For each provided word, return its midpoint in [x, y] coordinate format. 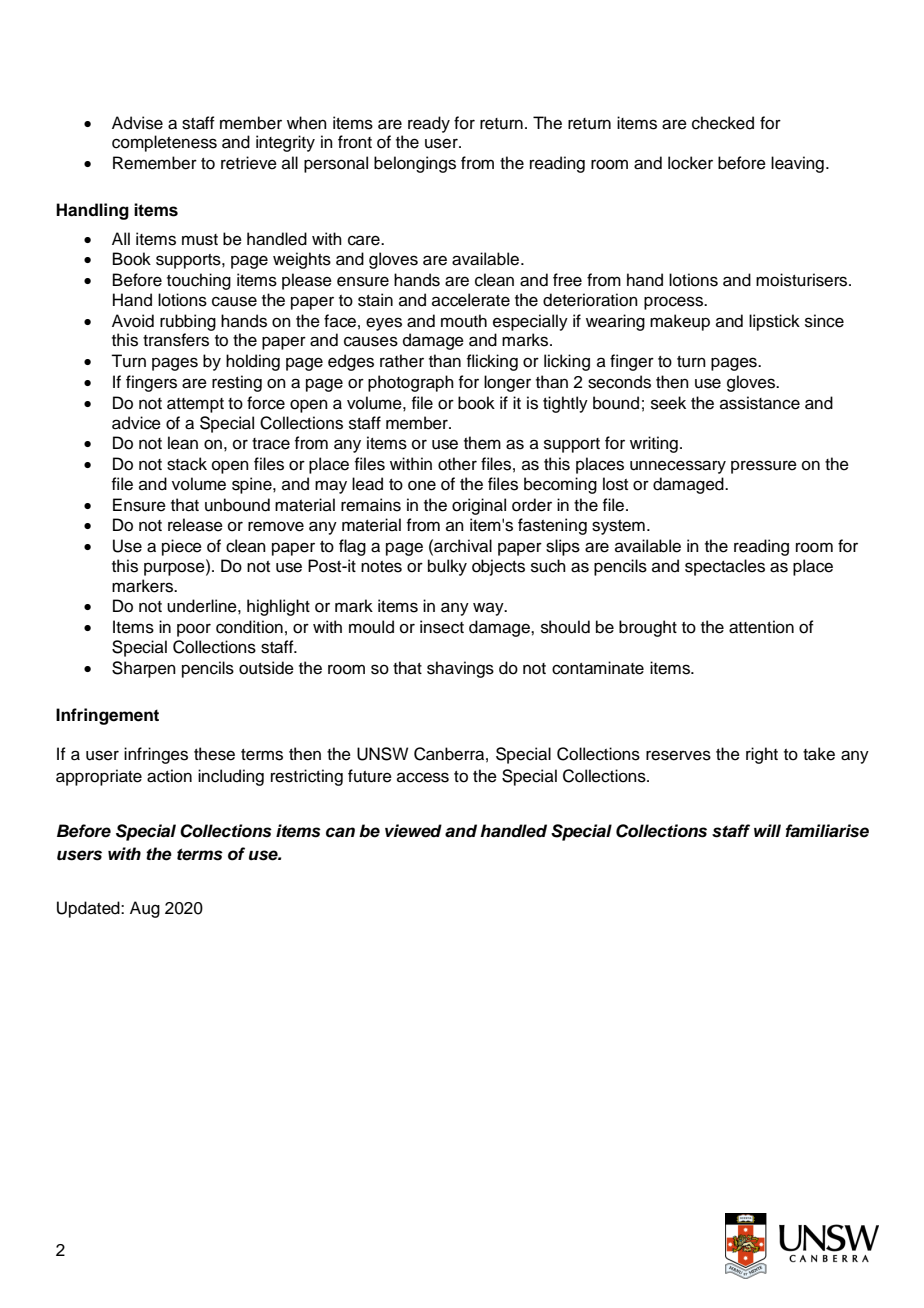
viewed [413, 831]
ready [429, 124]
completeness [164, 143]
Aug [145, 909]
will [767, 830]
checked [723, 123]
